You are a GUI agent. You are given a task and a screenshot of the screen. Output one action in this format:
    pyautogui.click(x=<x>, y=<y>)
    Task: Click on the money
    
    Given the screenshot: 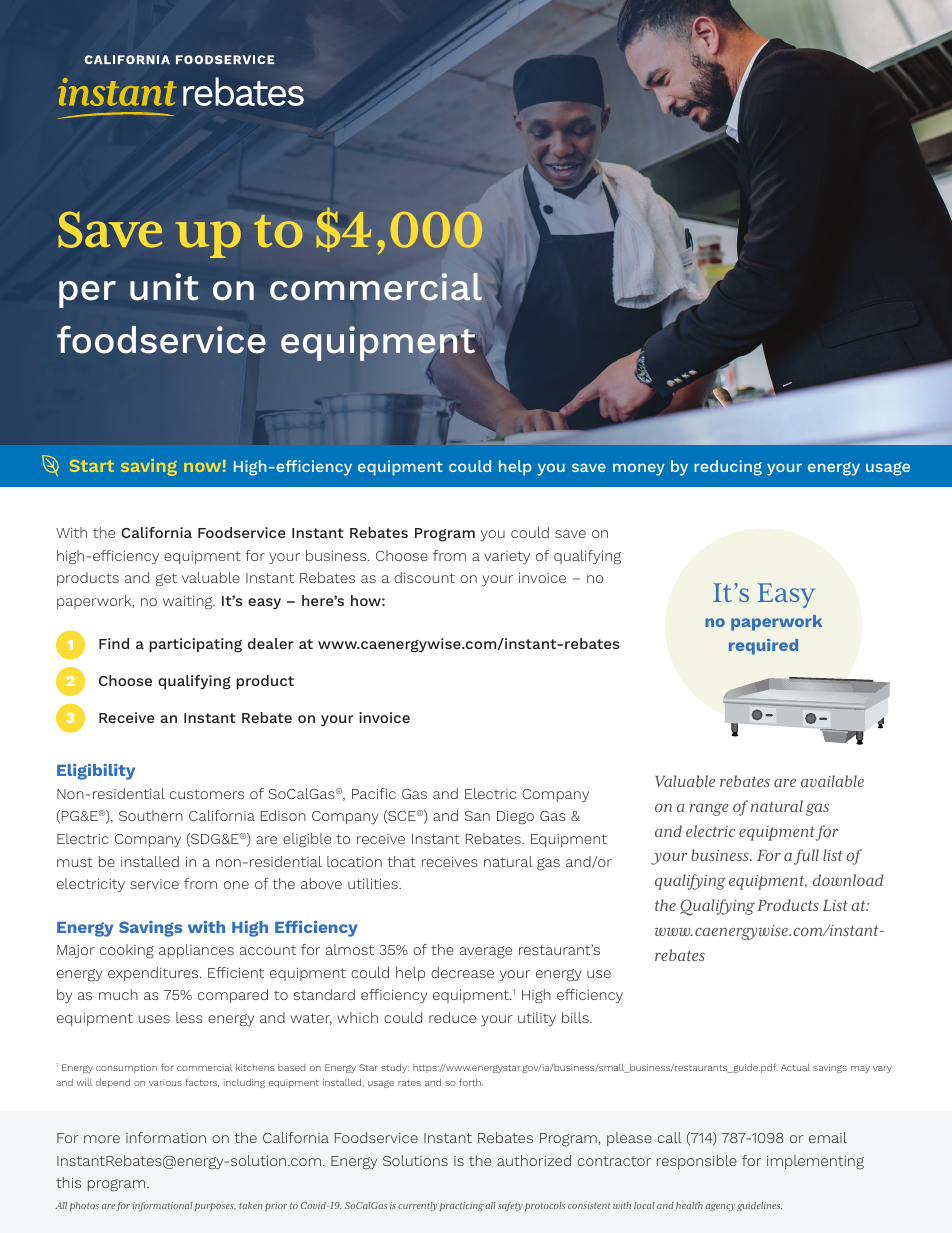 What is the action you would take?
    pyautogui.click(x=639, y=470)
